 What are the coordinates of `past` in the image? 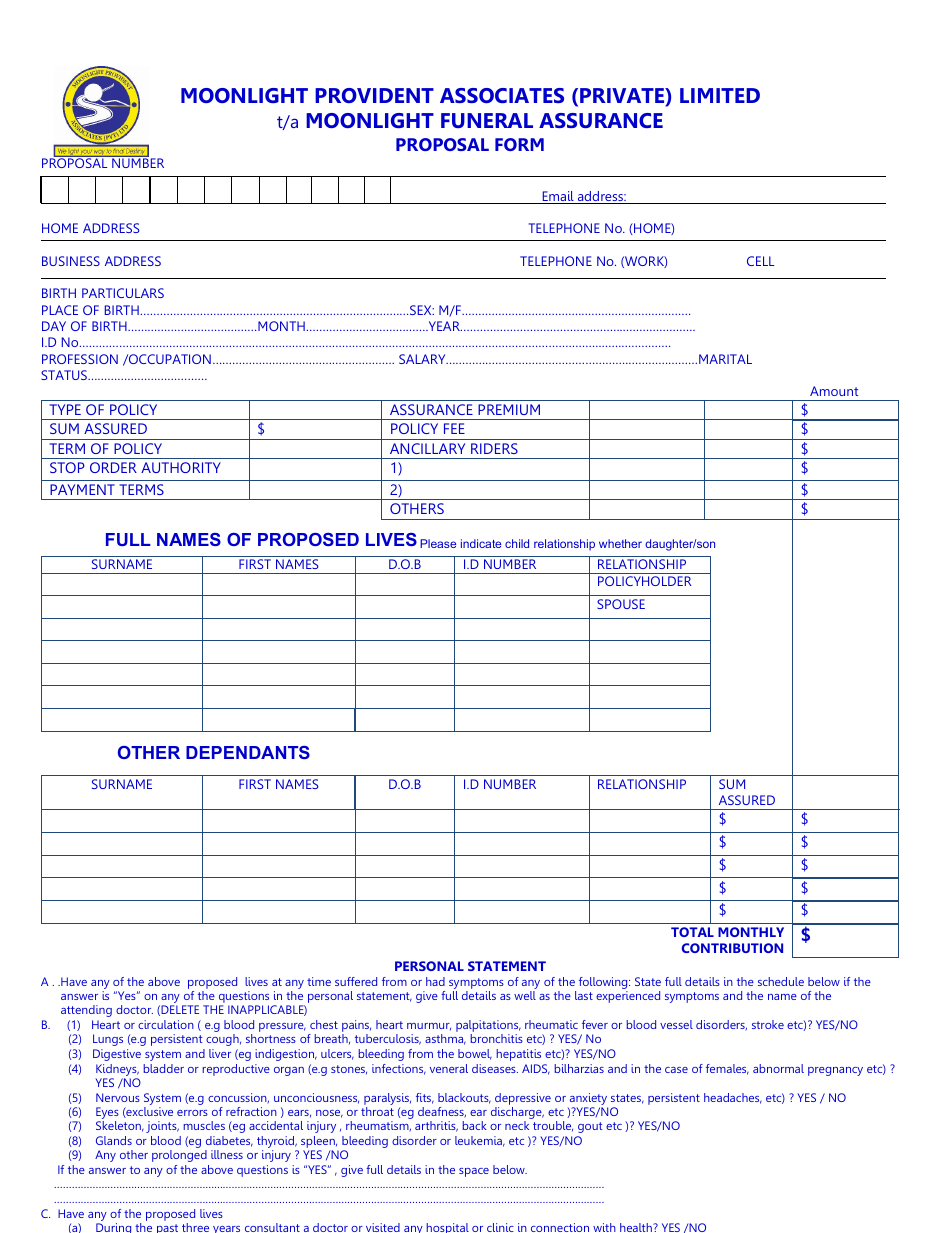 It's located at (167, 1228).
